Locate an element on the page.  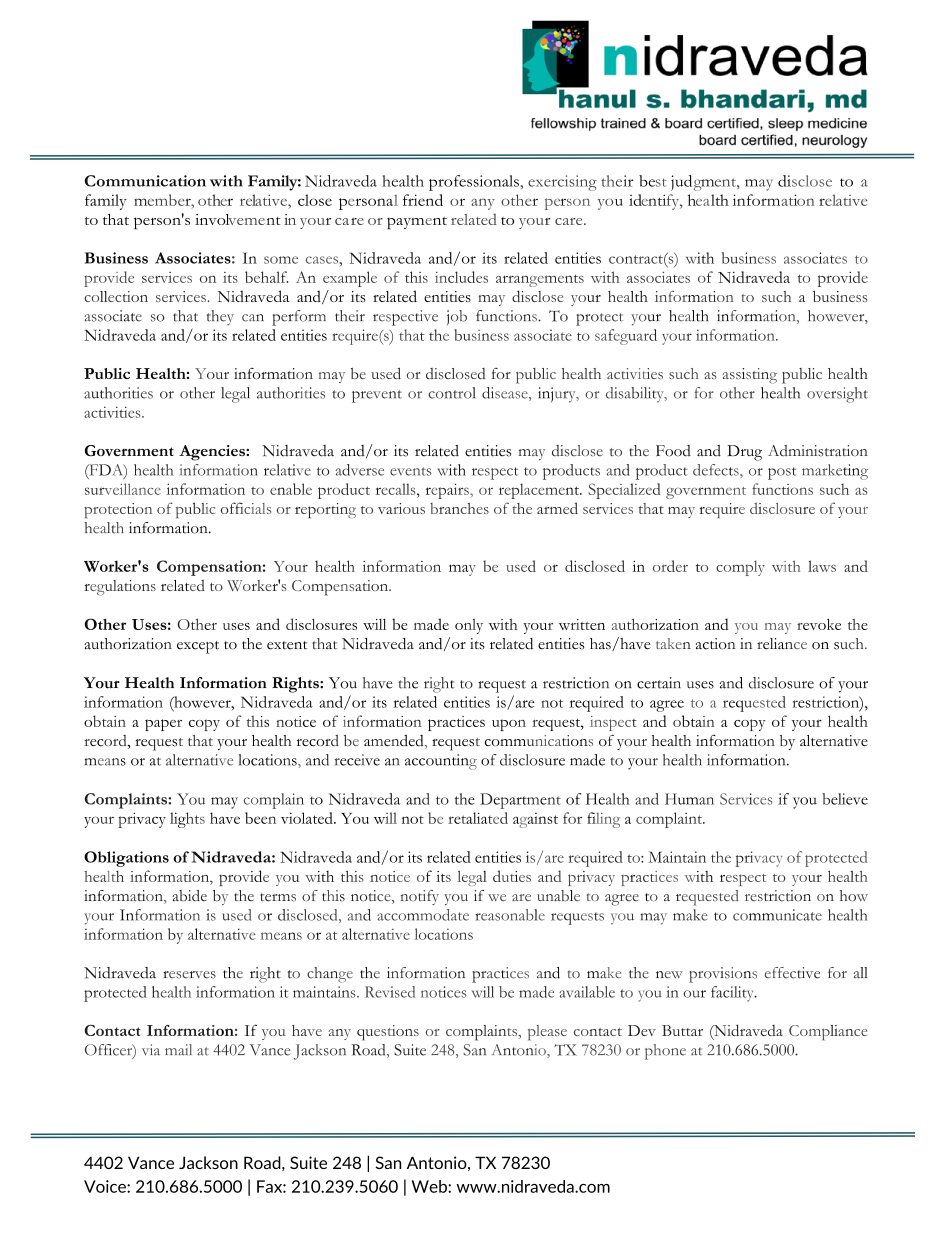
Voice is located at coordinates (106, 1186).
